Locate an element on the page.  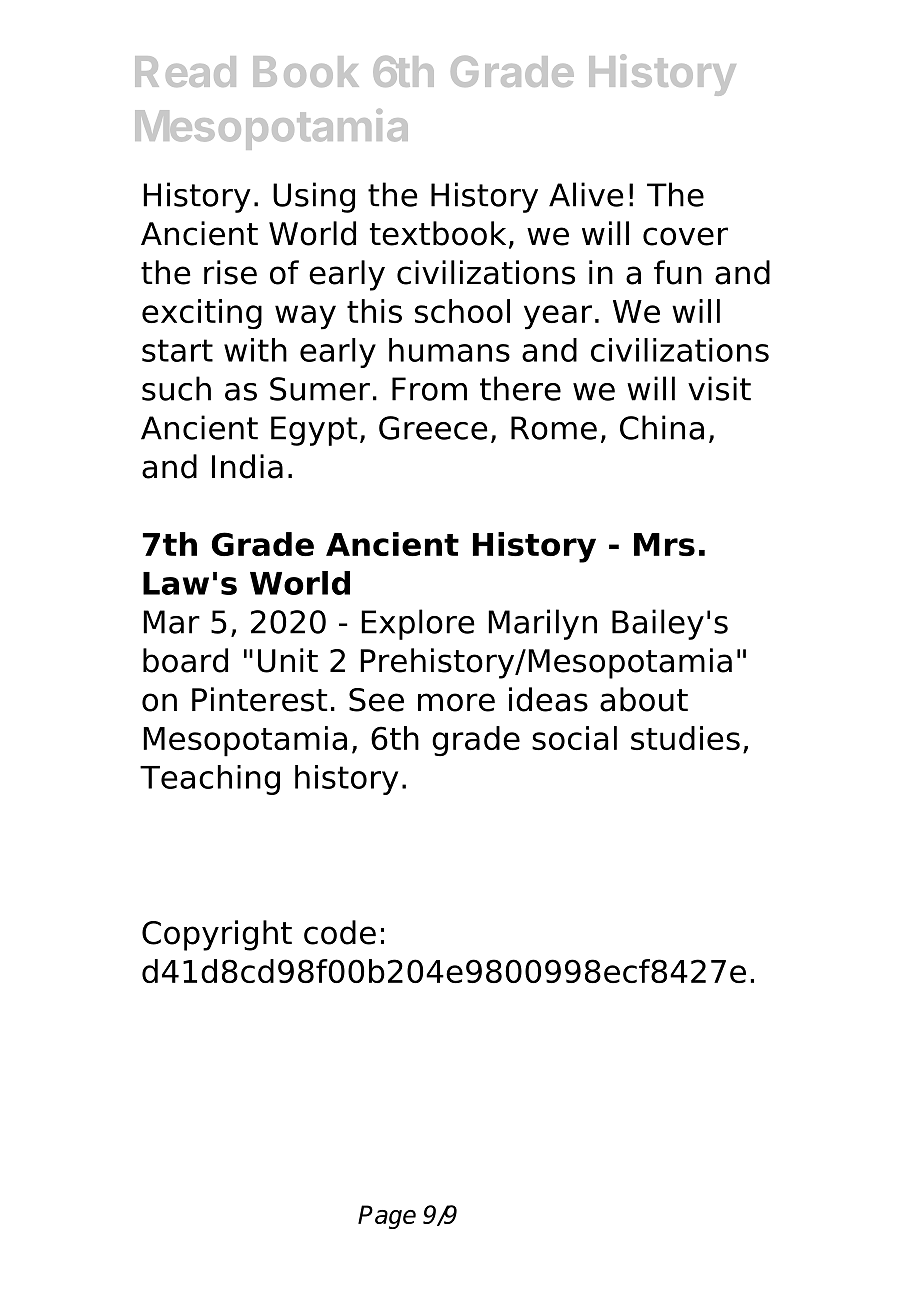
Unit is located at coordinates (288, 660).
